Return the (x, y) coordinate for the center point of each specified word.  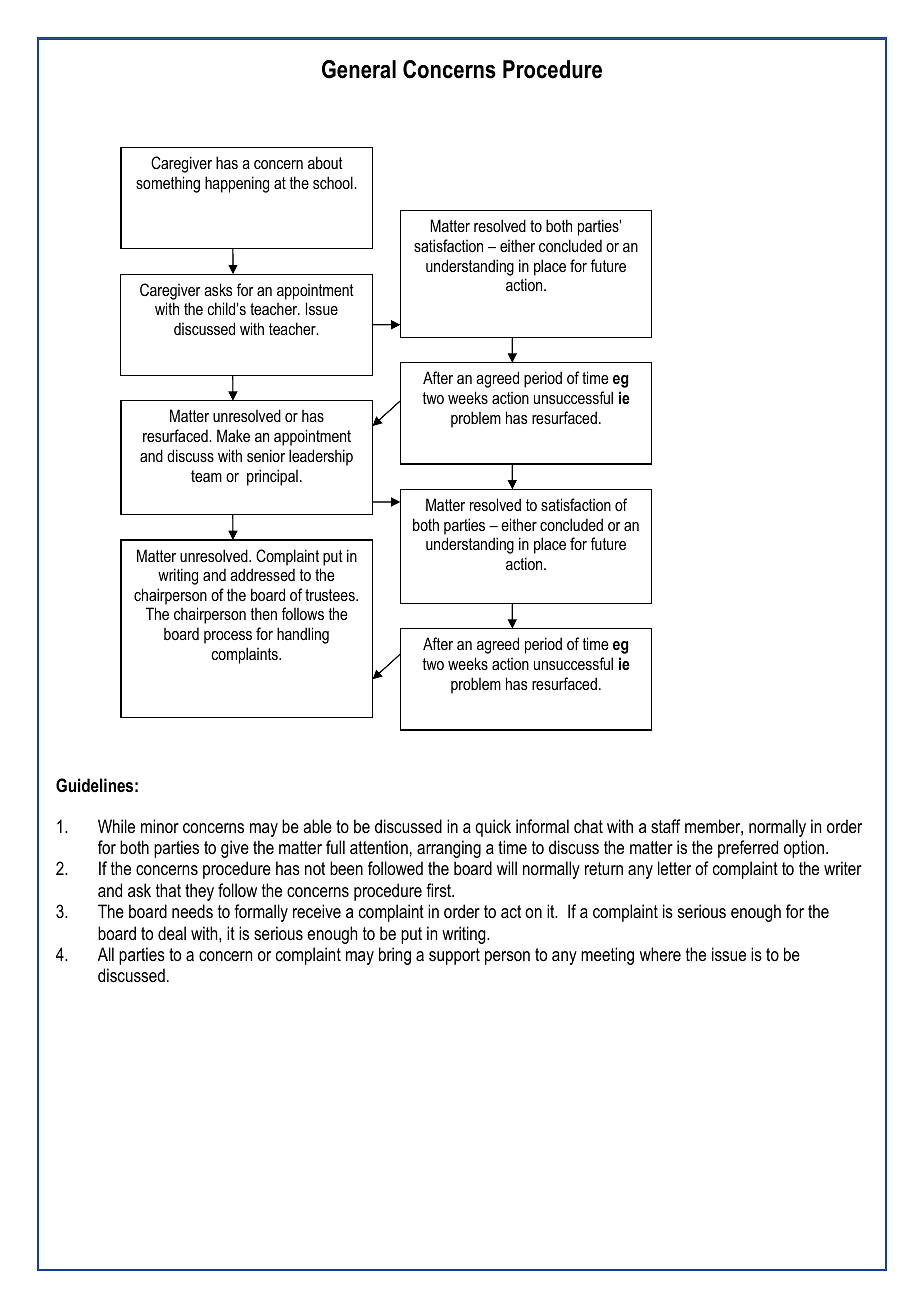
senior (266, 455)
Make (233, 435)
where (660, 954)
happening (237, 184)
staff (665, 826)
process (228, 637)
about (325, 162)
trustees (331, 595)
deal (172, 933)
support (454, 956)
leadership (321, 457)
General (359, 69)
